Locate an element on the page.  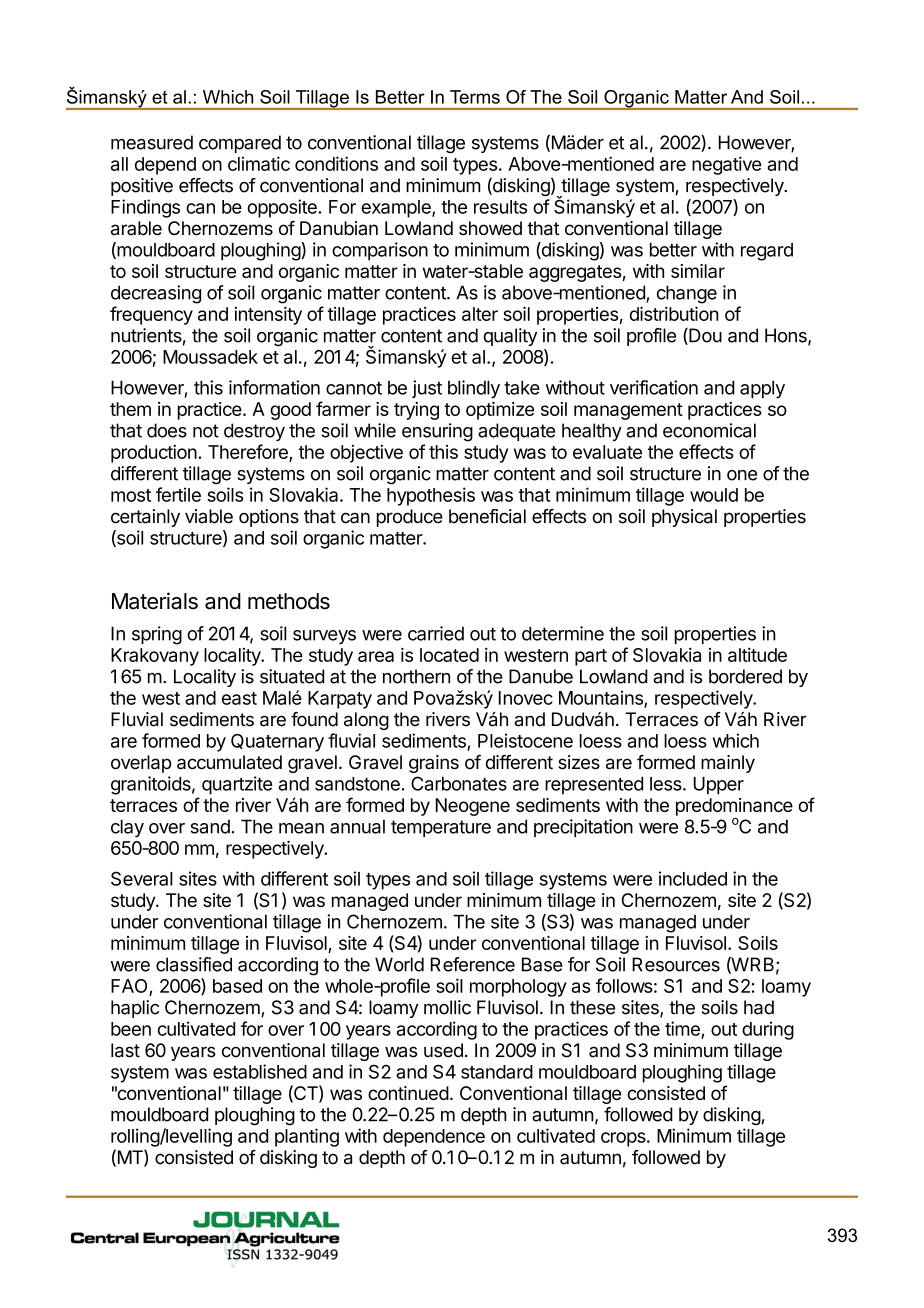
economical is located at coordinates (709, 430).
